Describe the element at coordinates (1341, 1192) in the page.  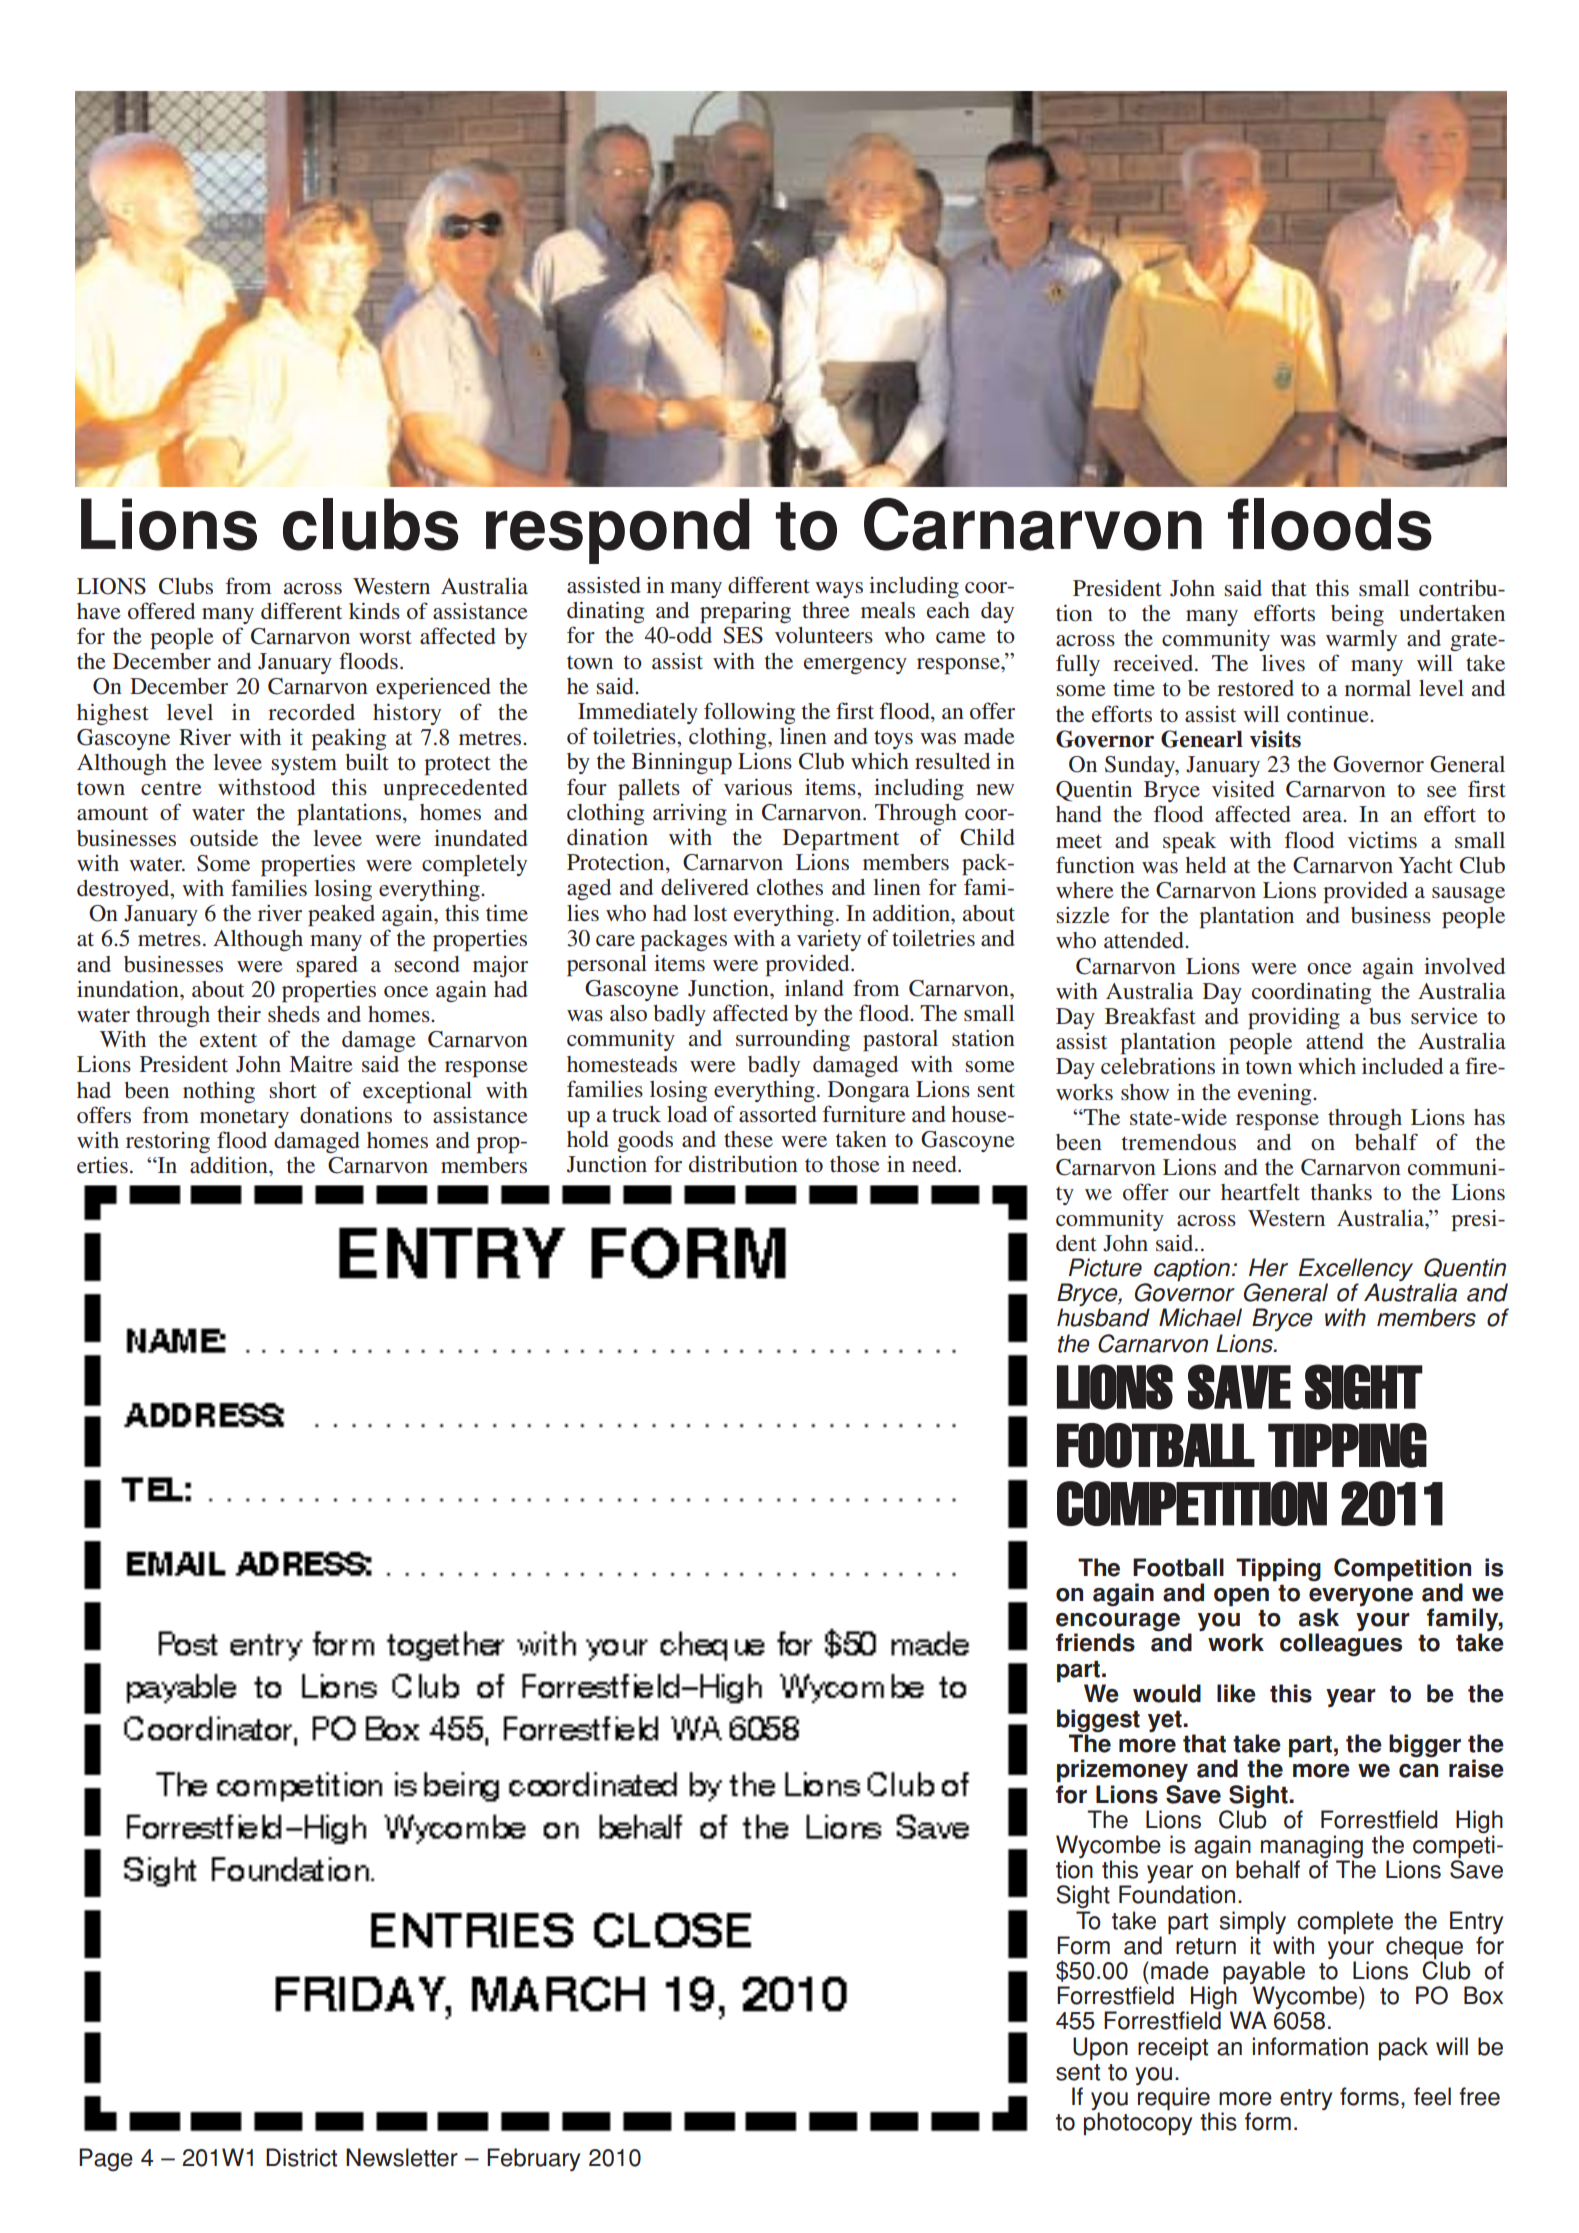
I see `thanks` at that location.
